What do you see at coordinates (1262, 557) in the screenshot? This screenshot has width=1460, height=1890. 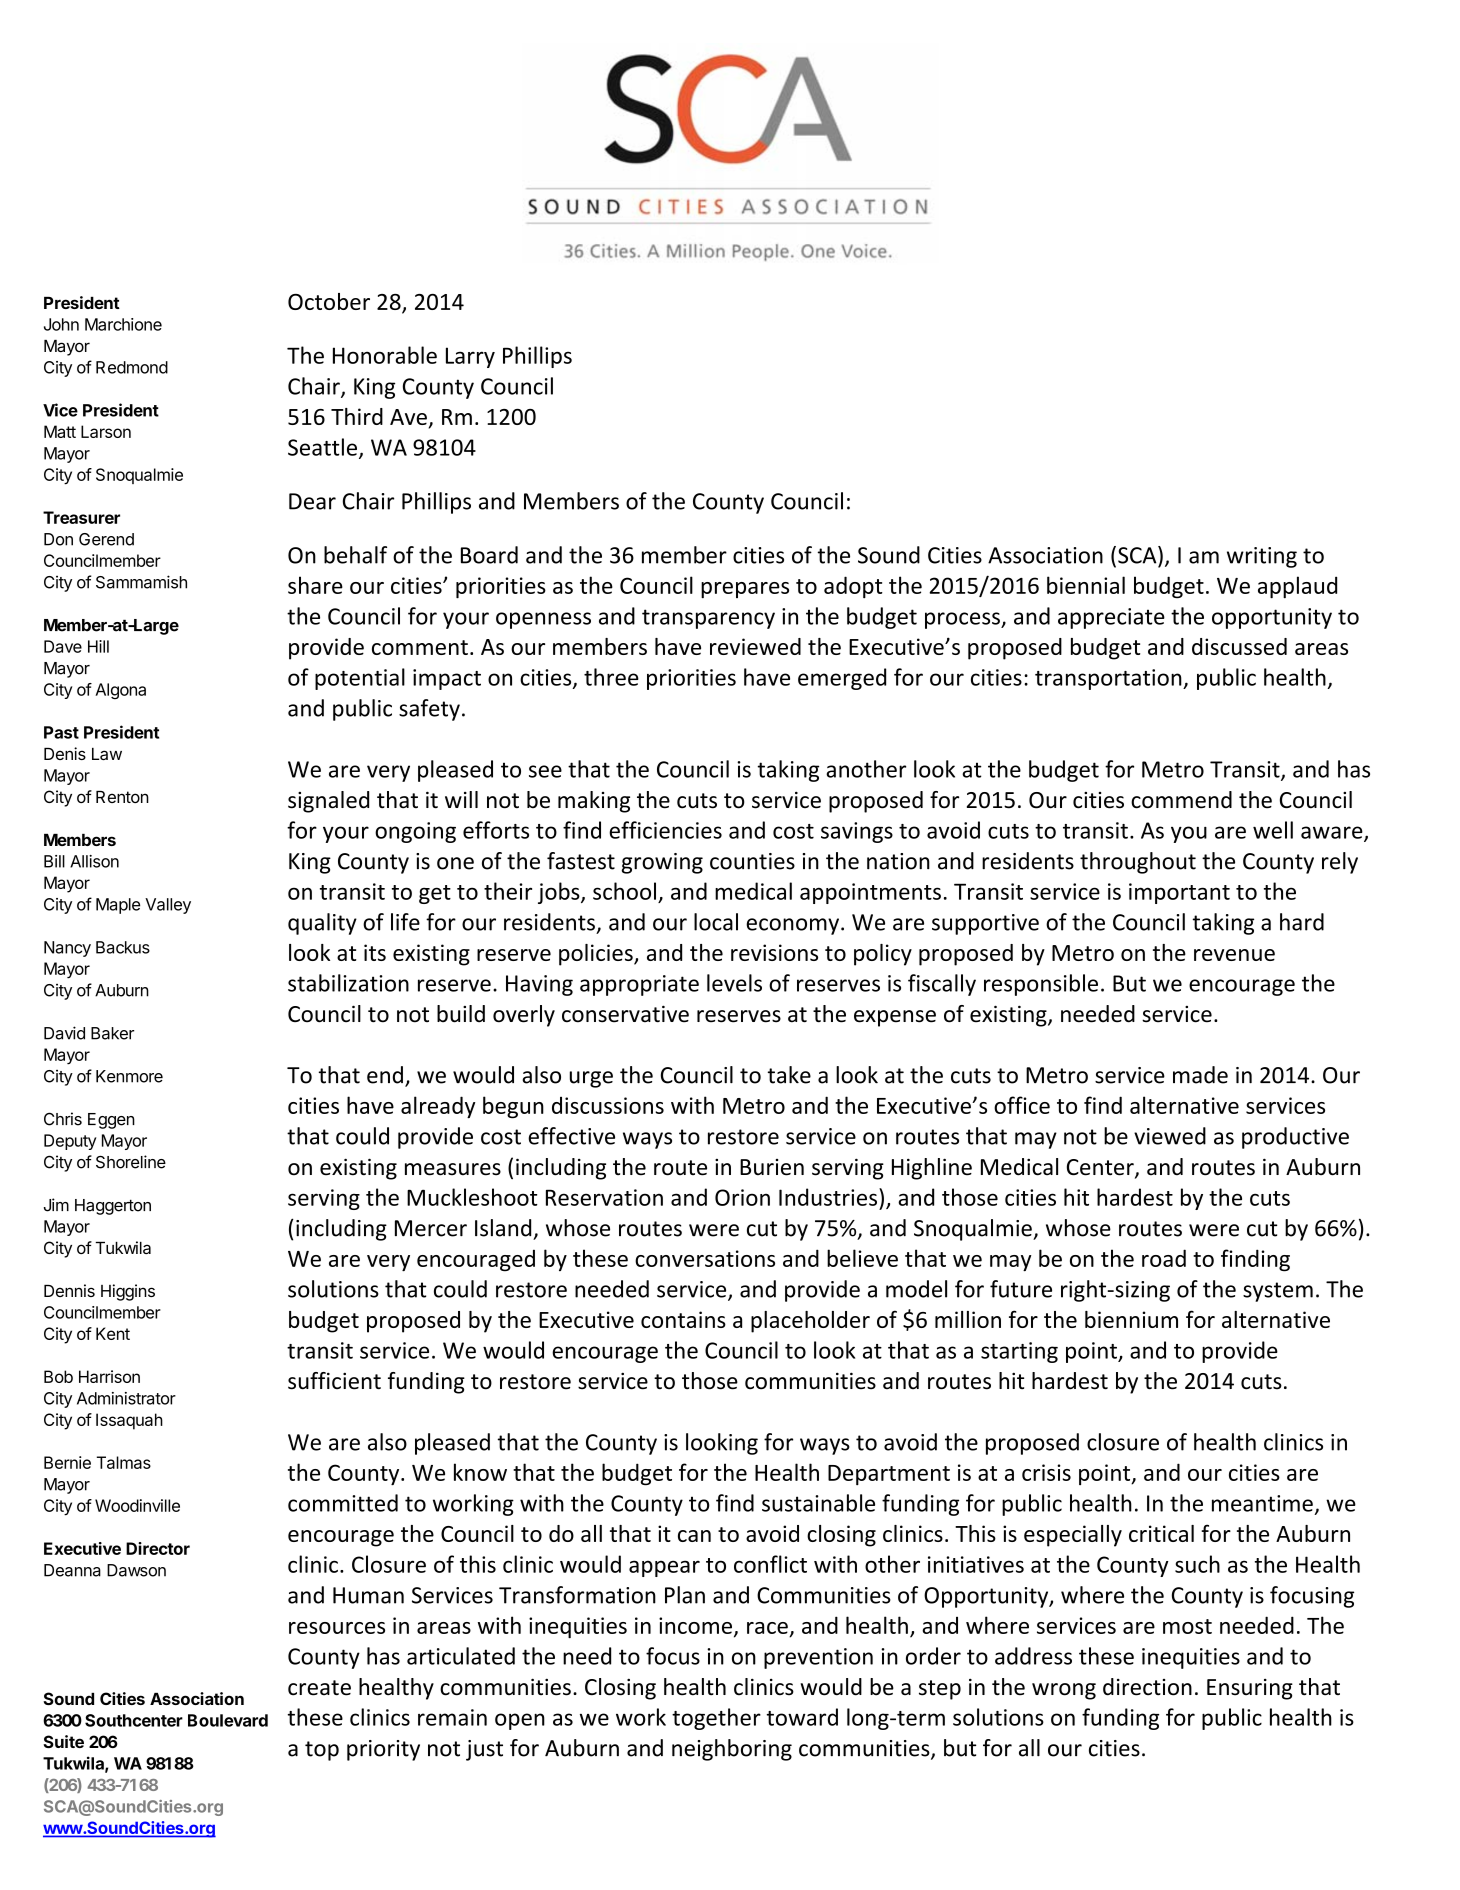 I see `writing` at bounding box center [1262, 557].
